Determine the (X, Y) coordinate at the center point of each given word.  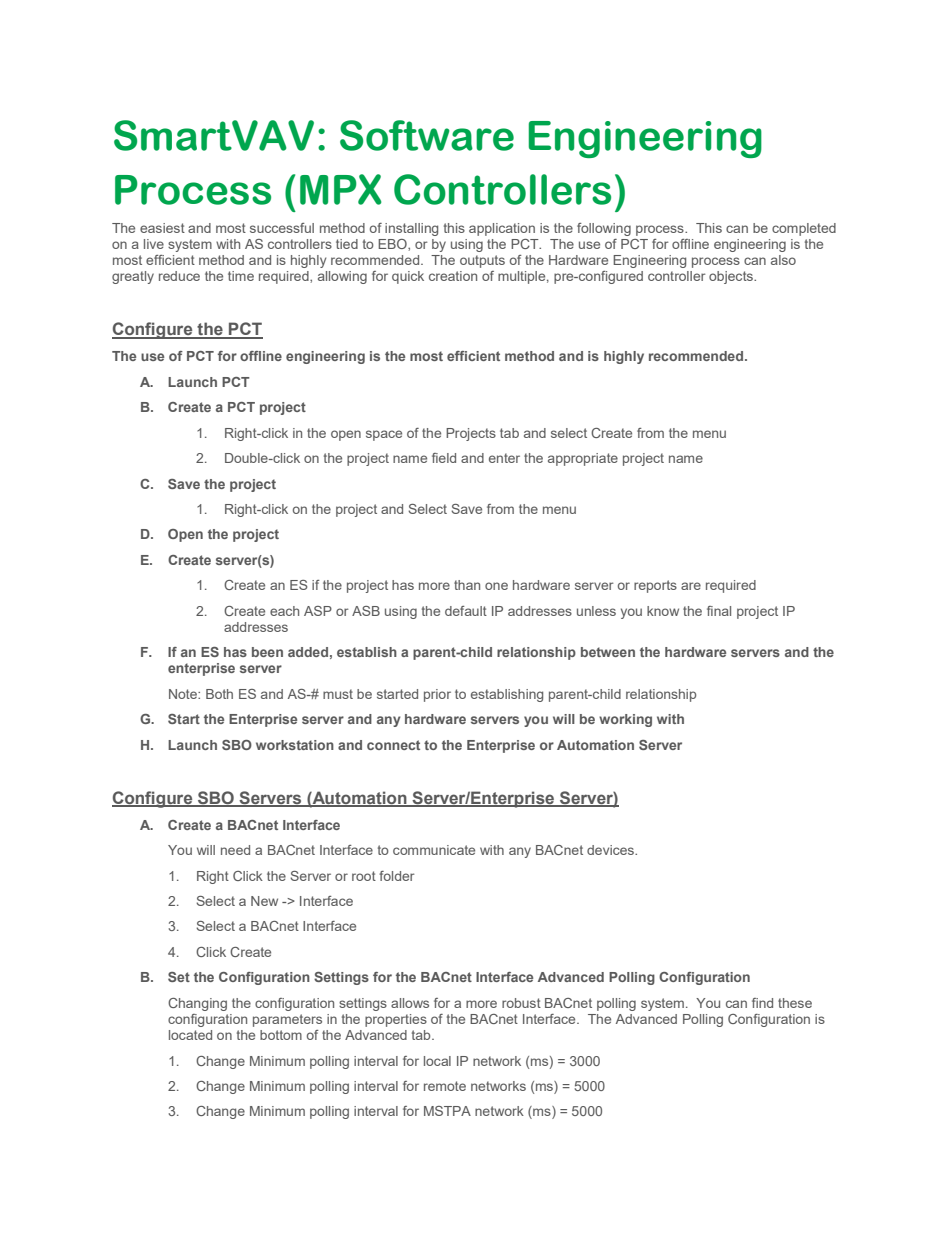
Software (427, 135)
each (284, 611)
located (190, 1035)
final (719, 611)
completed (804, 229)
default (466, 611)
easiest (162, 228)
